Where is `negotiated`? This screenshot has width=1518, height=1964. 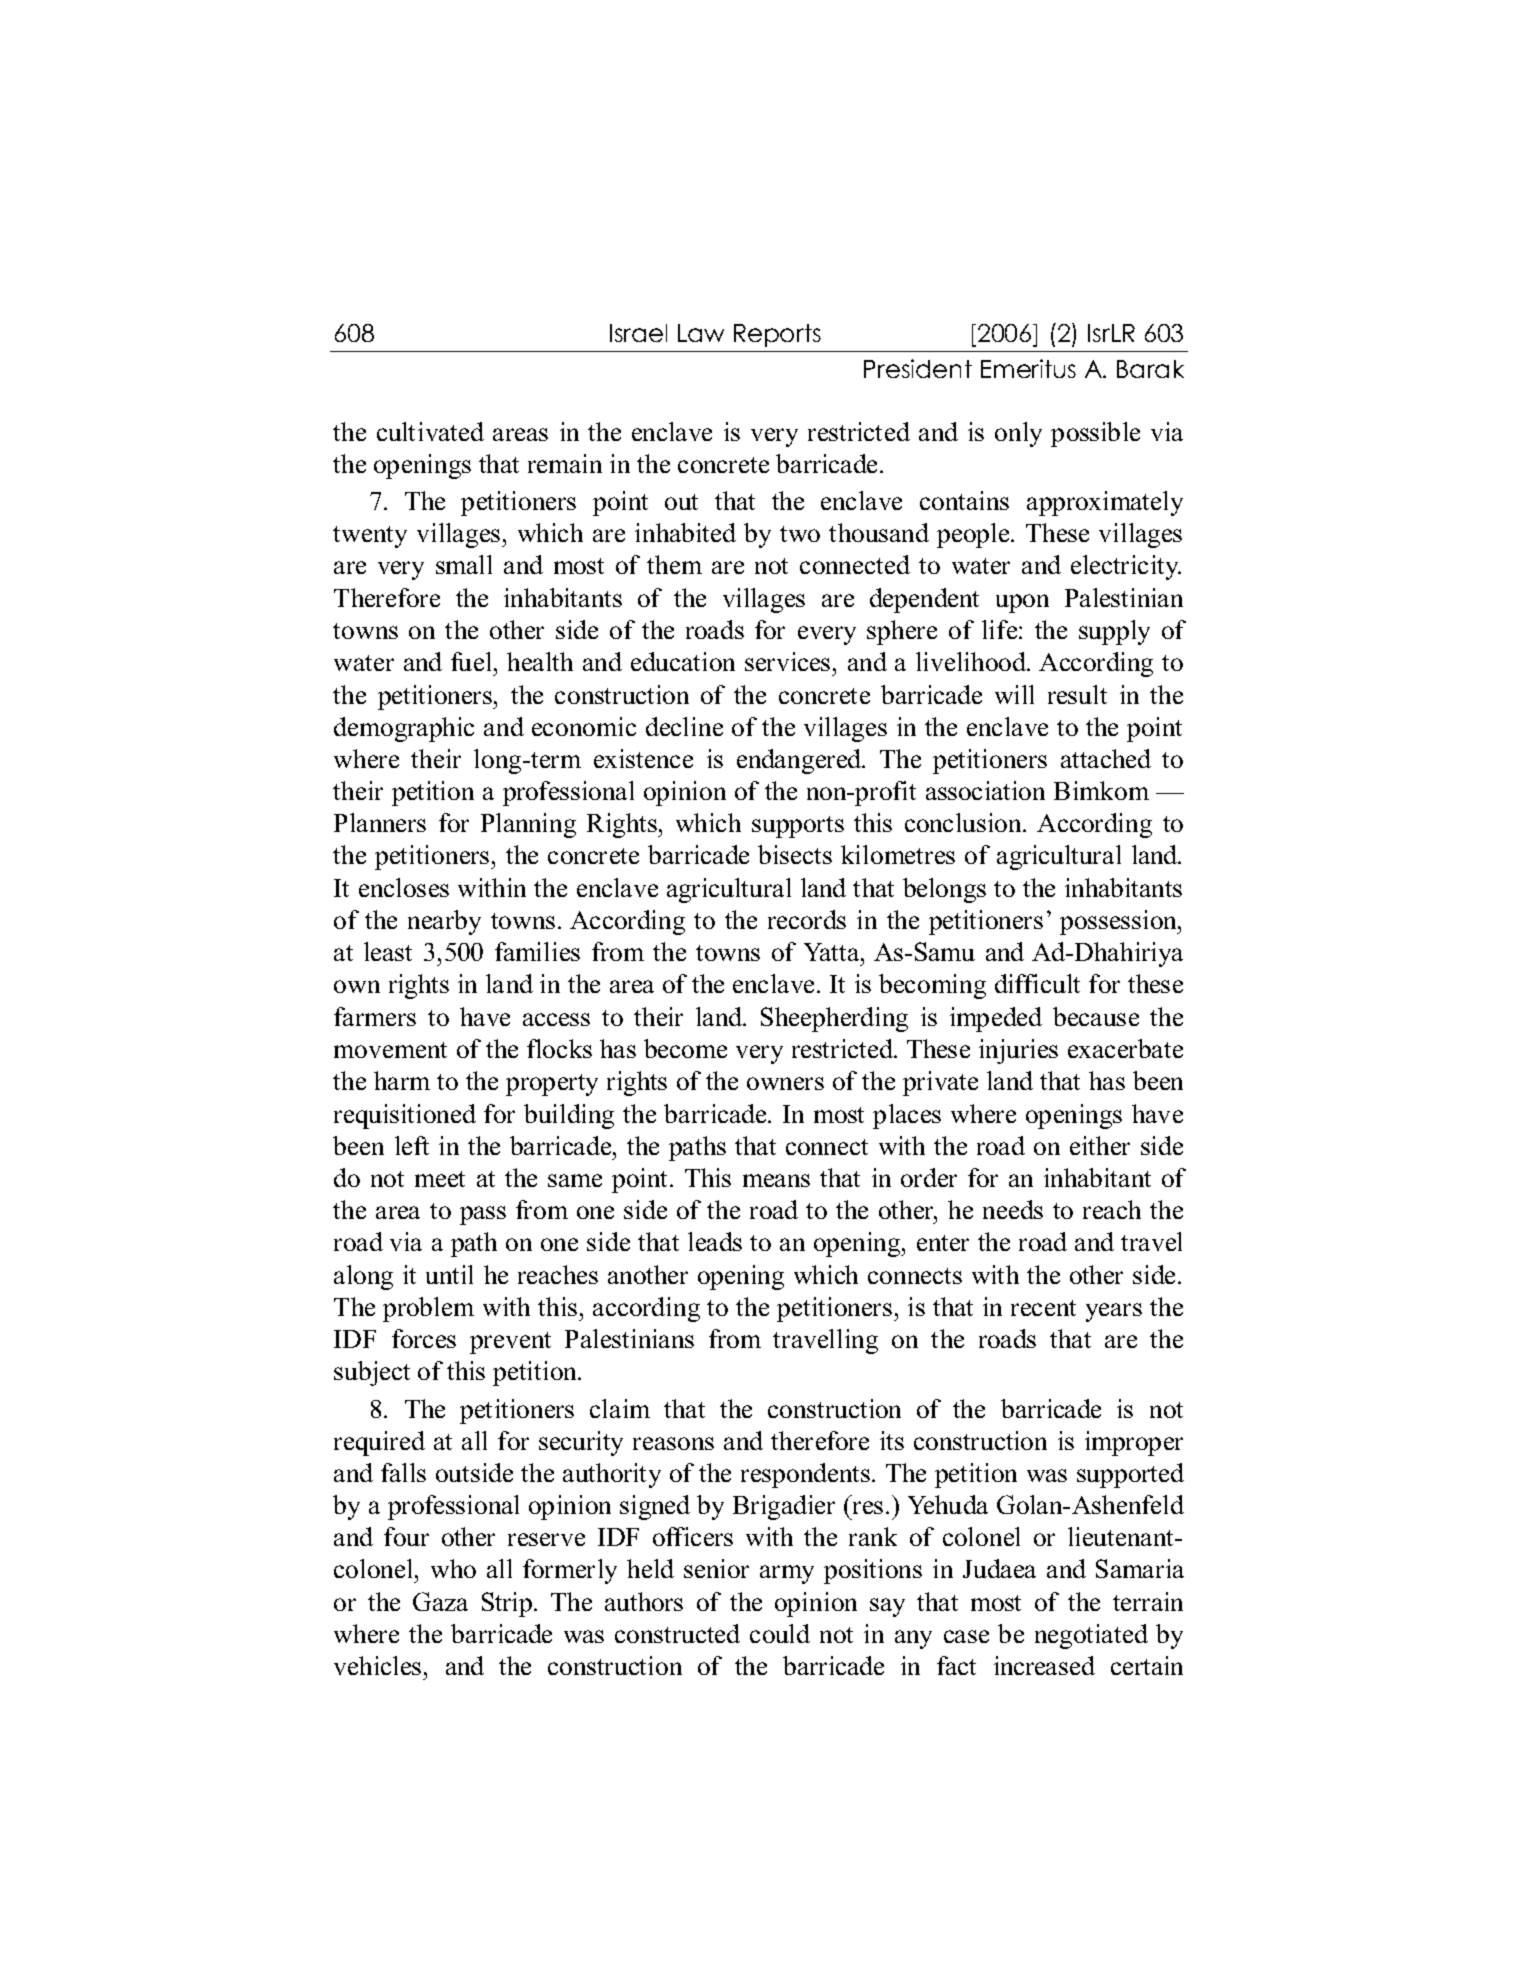
negotiated is located at coordinates (1091, 1636).
